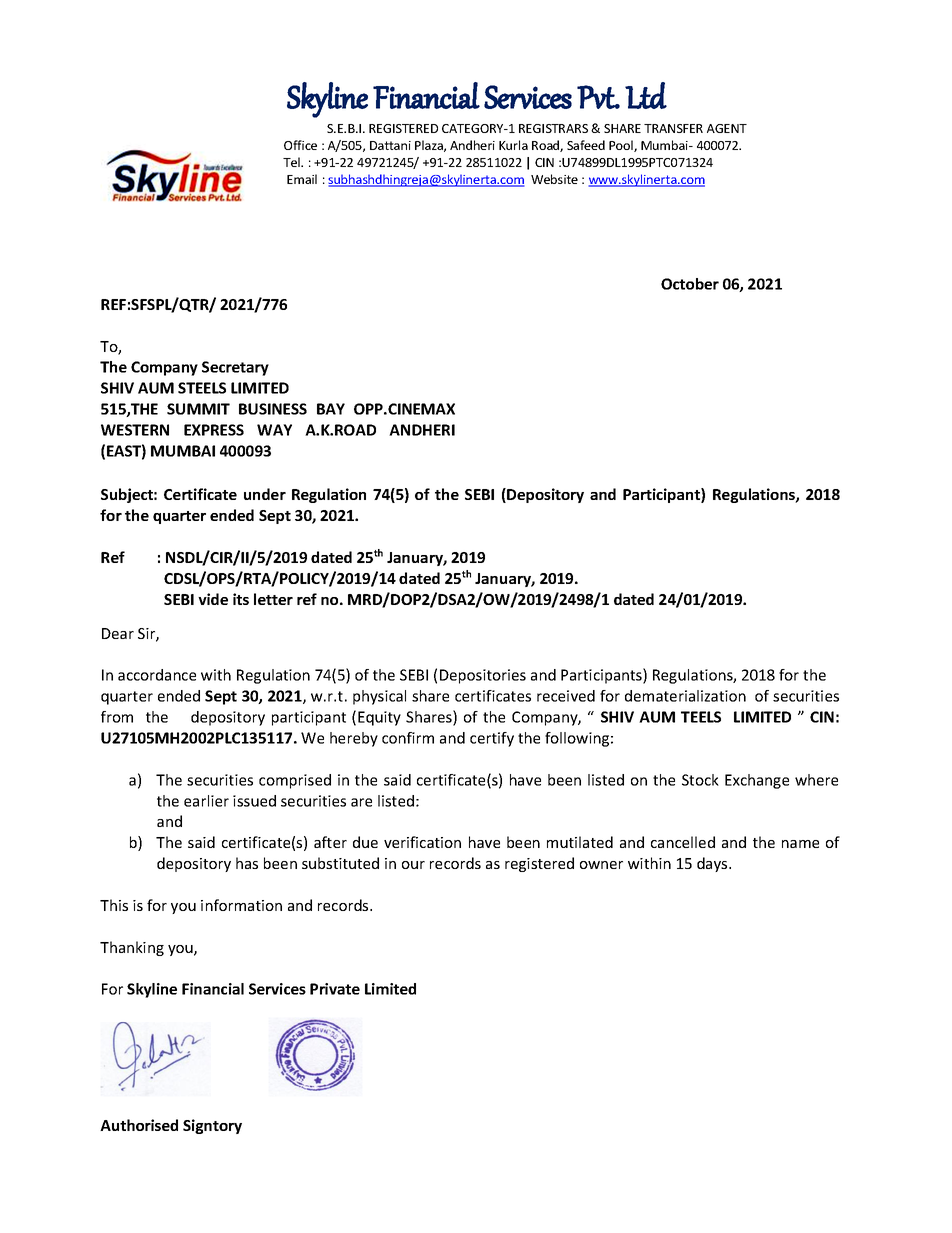 The image size is (952, 1233). Describe the element at coordinates (553, 128) in the page. I see `REGISTRARS` at that location.
